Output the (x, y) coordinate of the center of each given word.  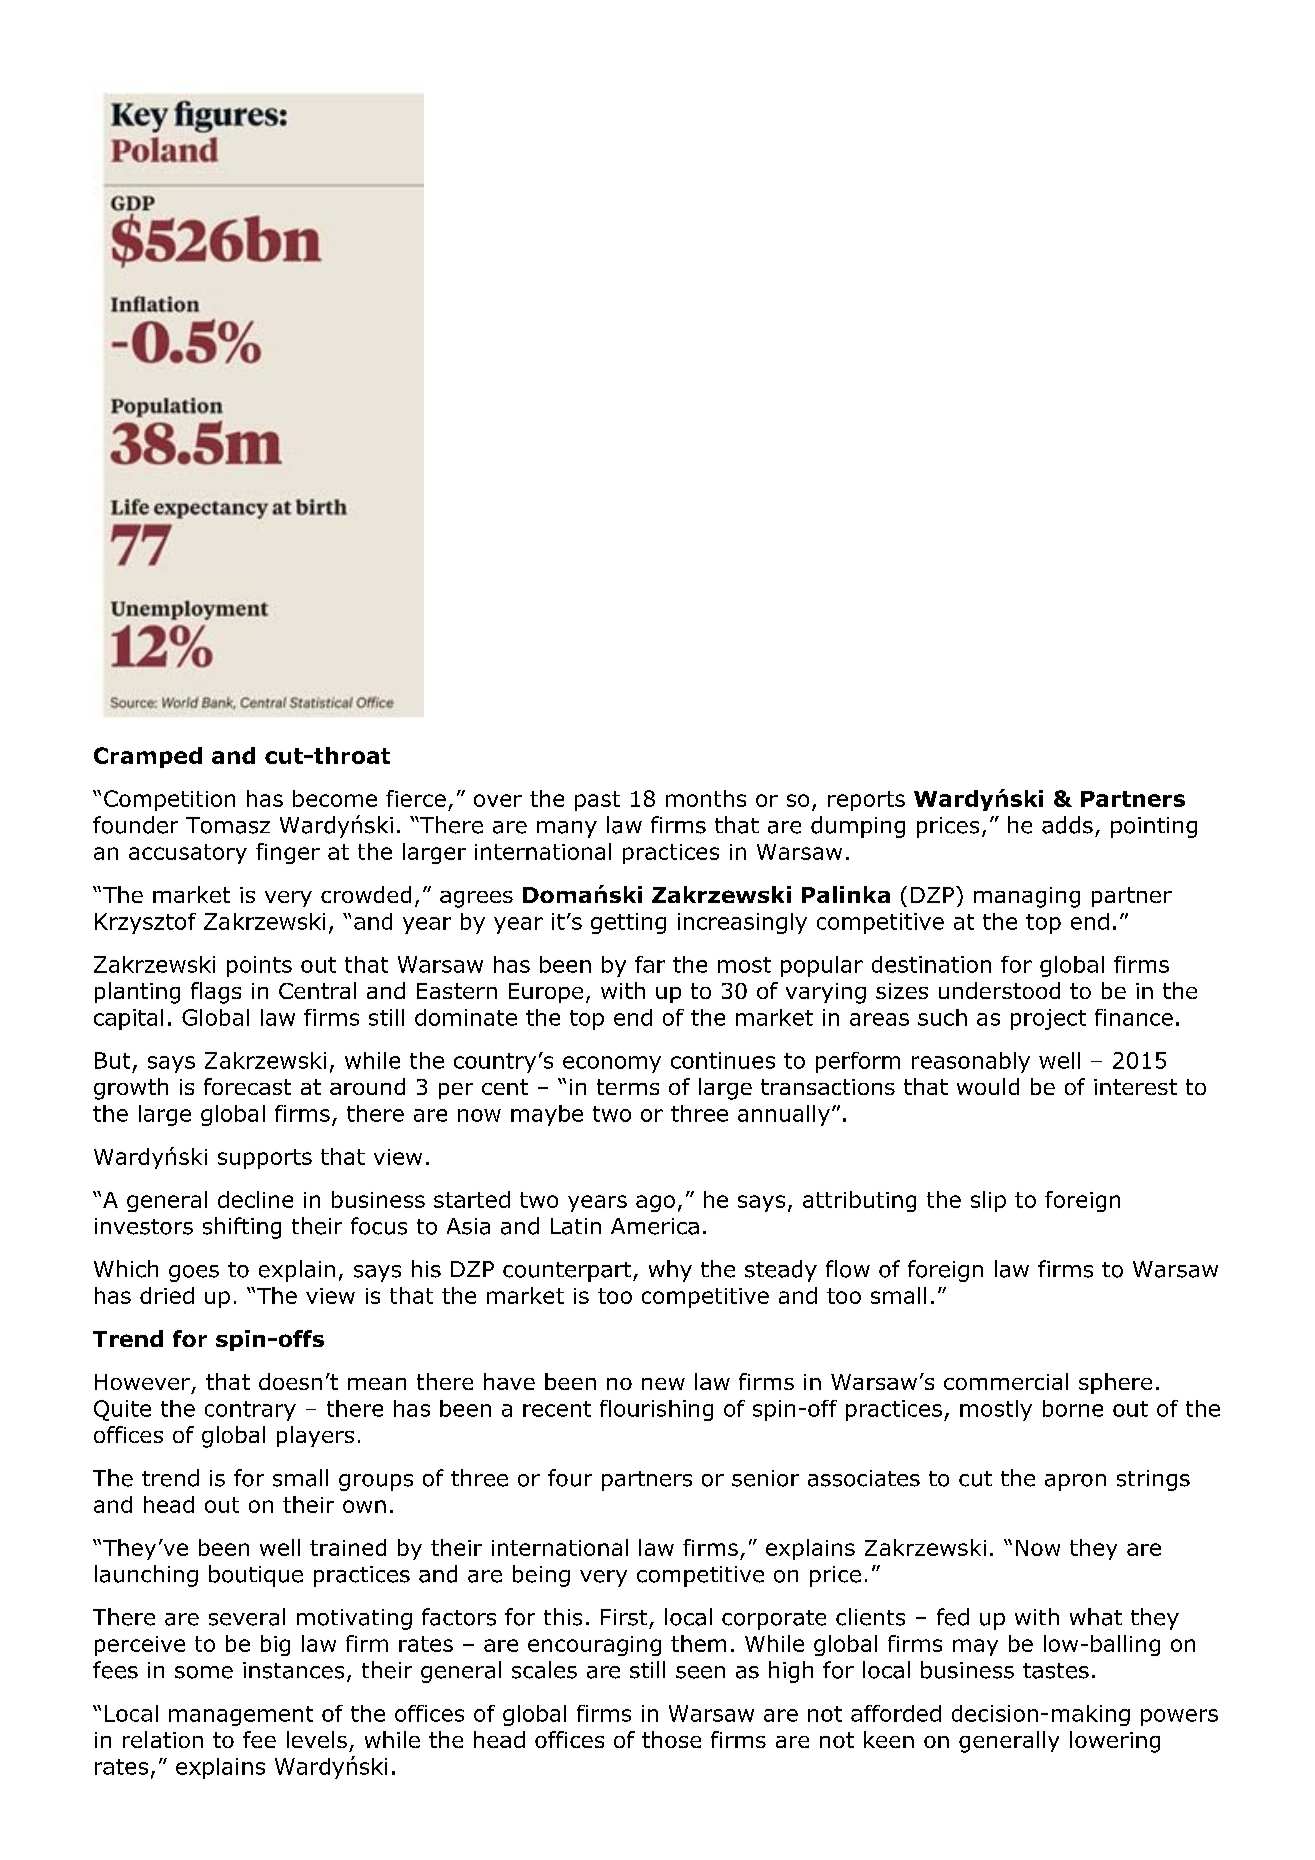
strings (1153, 1480)
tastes (1056, 1671)
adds (1067, 825)
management (241, 1716)
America (655, 1226)
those (671, 1739)
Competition (169, 800)
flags (216, 993)
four (570, 1478)
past (597, 801)
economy (612, 1064)
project (1048, 1019)
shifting (242, 1228)
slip (988, 1201)
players (315, 1436)
